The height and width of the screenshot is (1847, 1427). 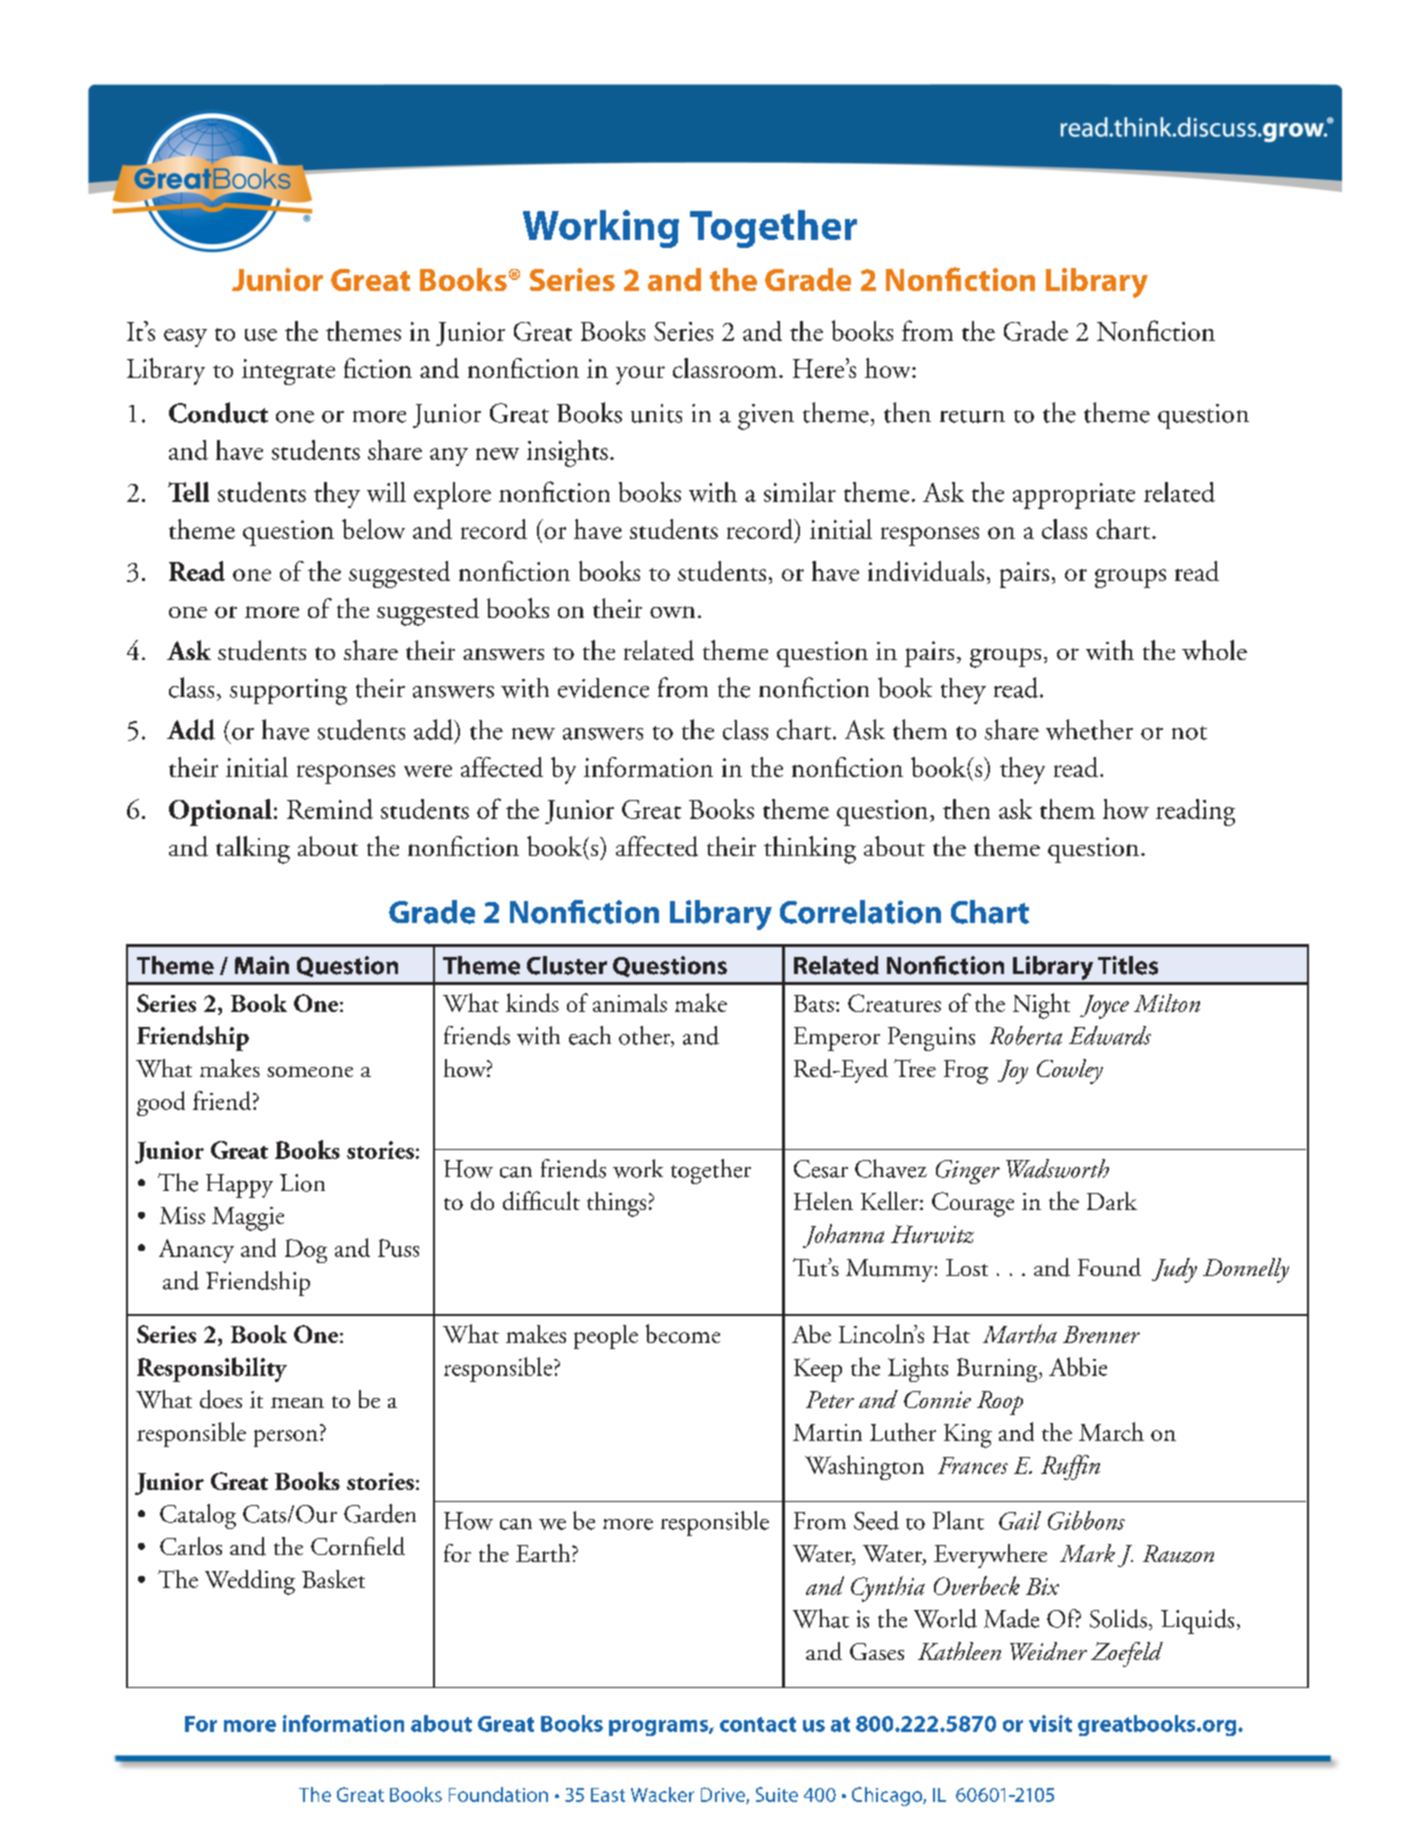 I want to click on your, so click(x=640, y=375).
